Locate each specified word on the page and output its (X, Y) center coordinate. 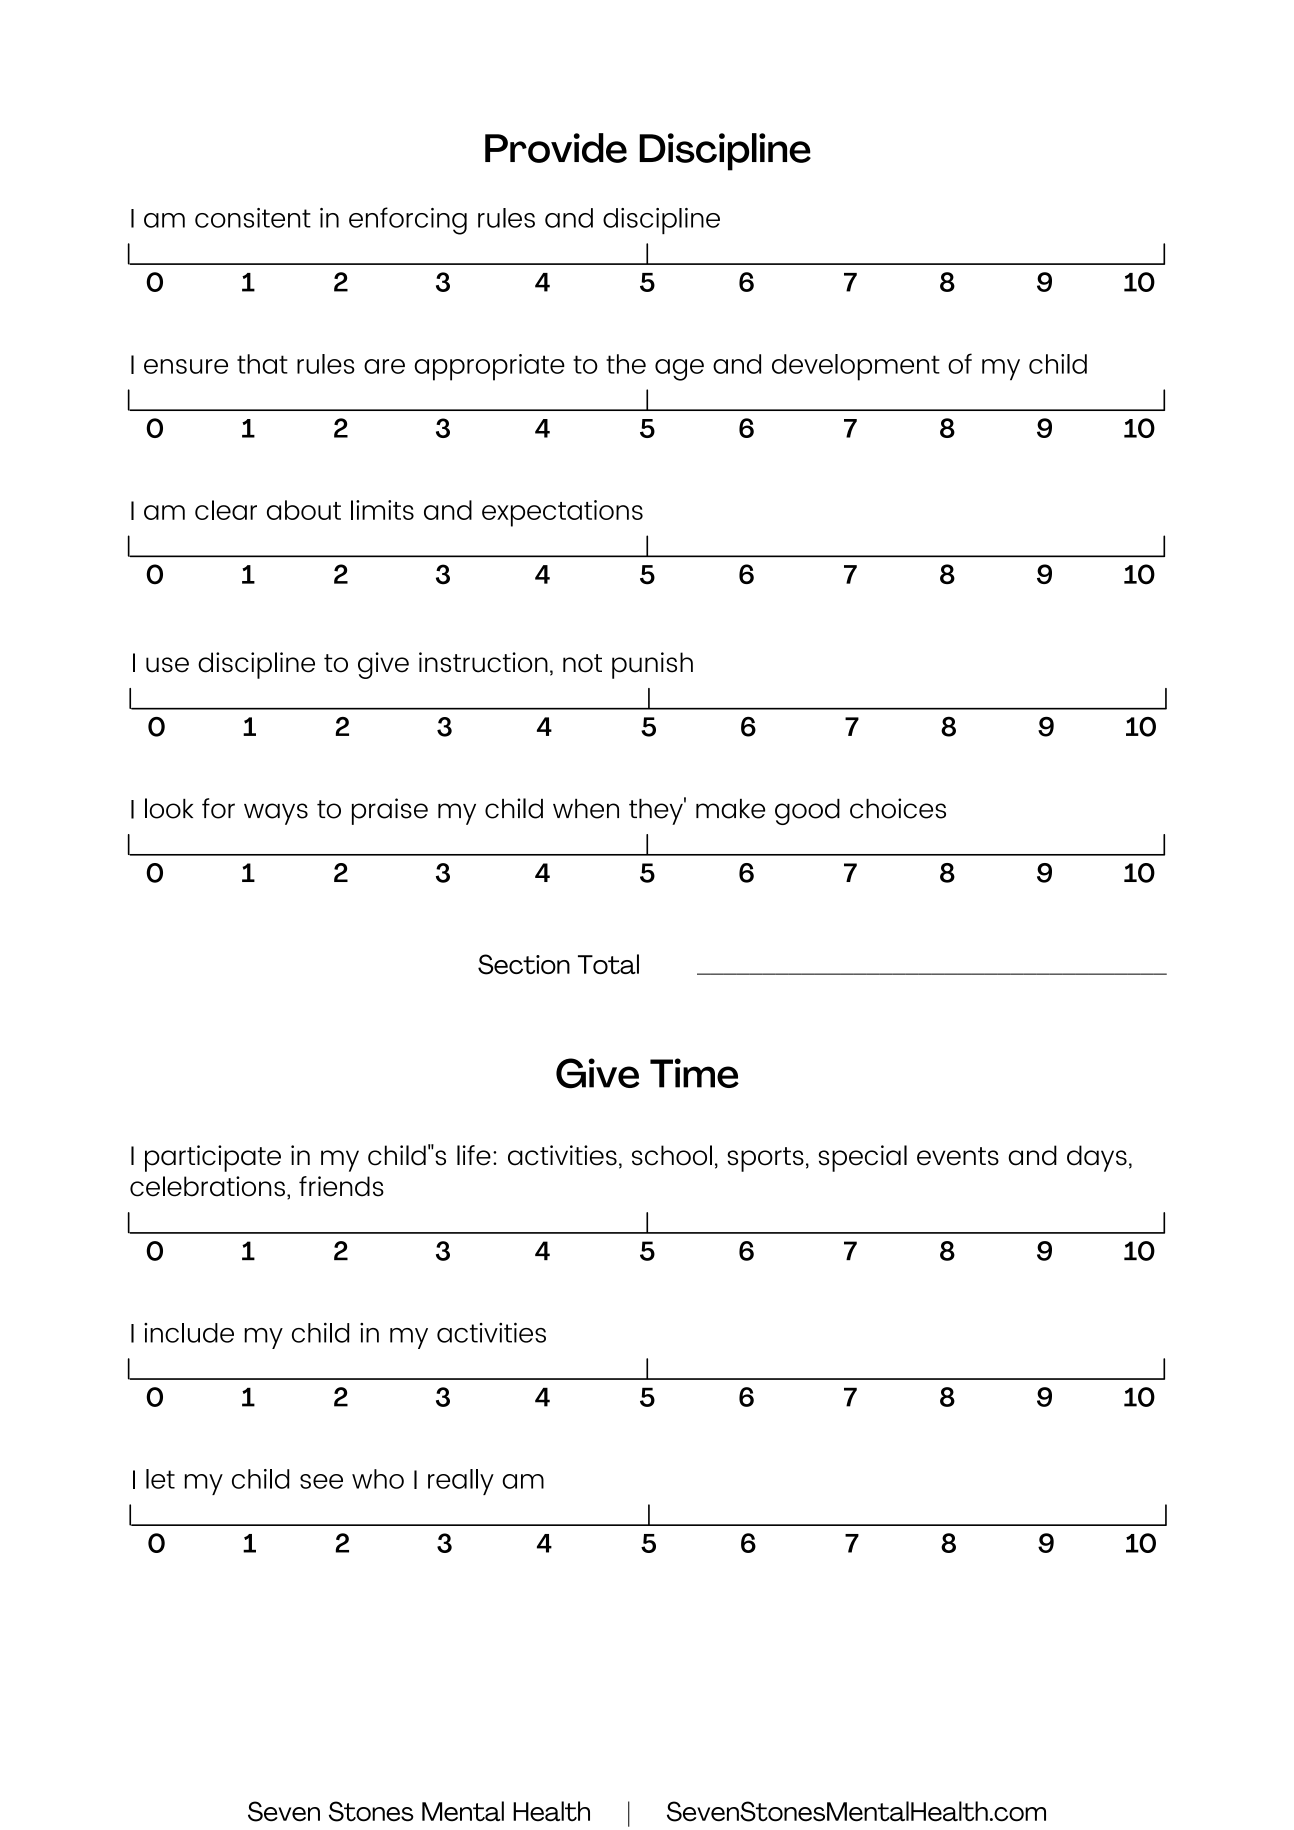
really (461, 1482)
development (856, 367)
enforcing (408, 221)
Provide (556, 148)
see (321, 1481)
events (958, 1156)
